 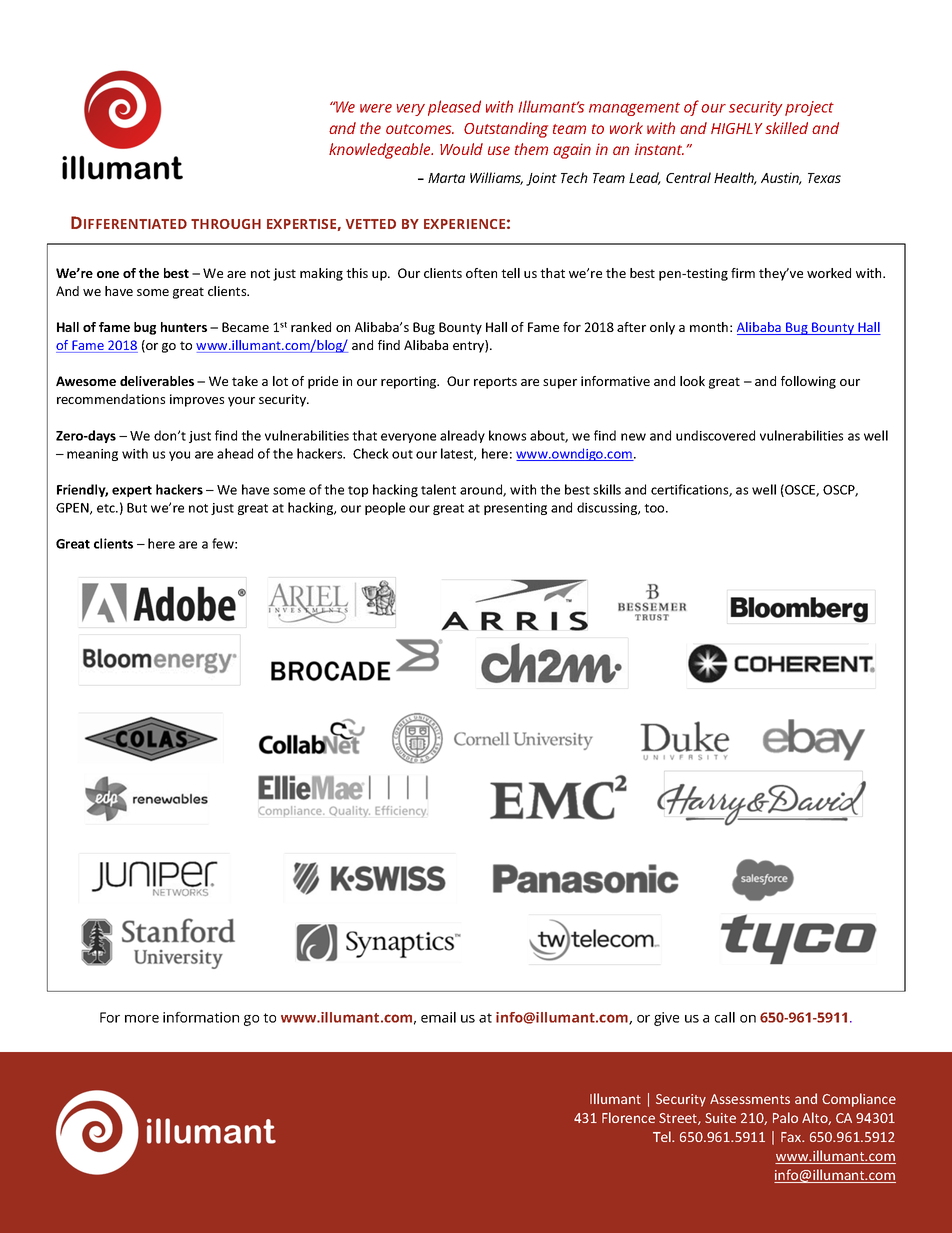 What do you see at coordinates (461, 149) in the screenshot?
I see `Would` at bounding box center [461, 149].
